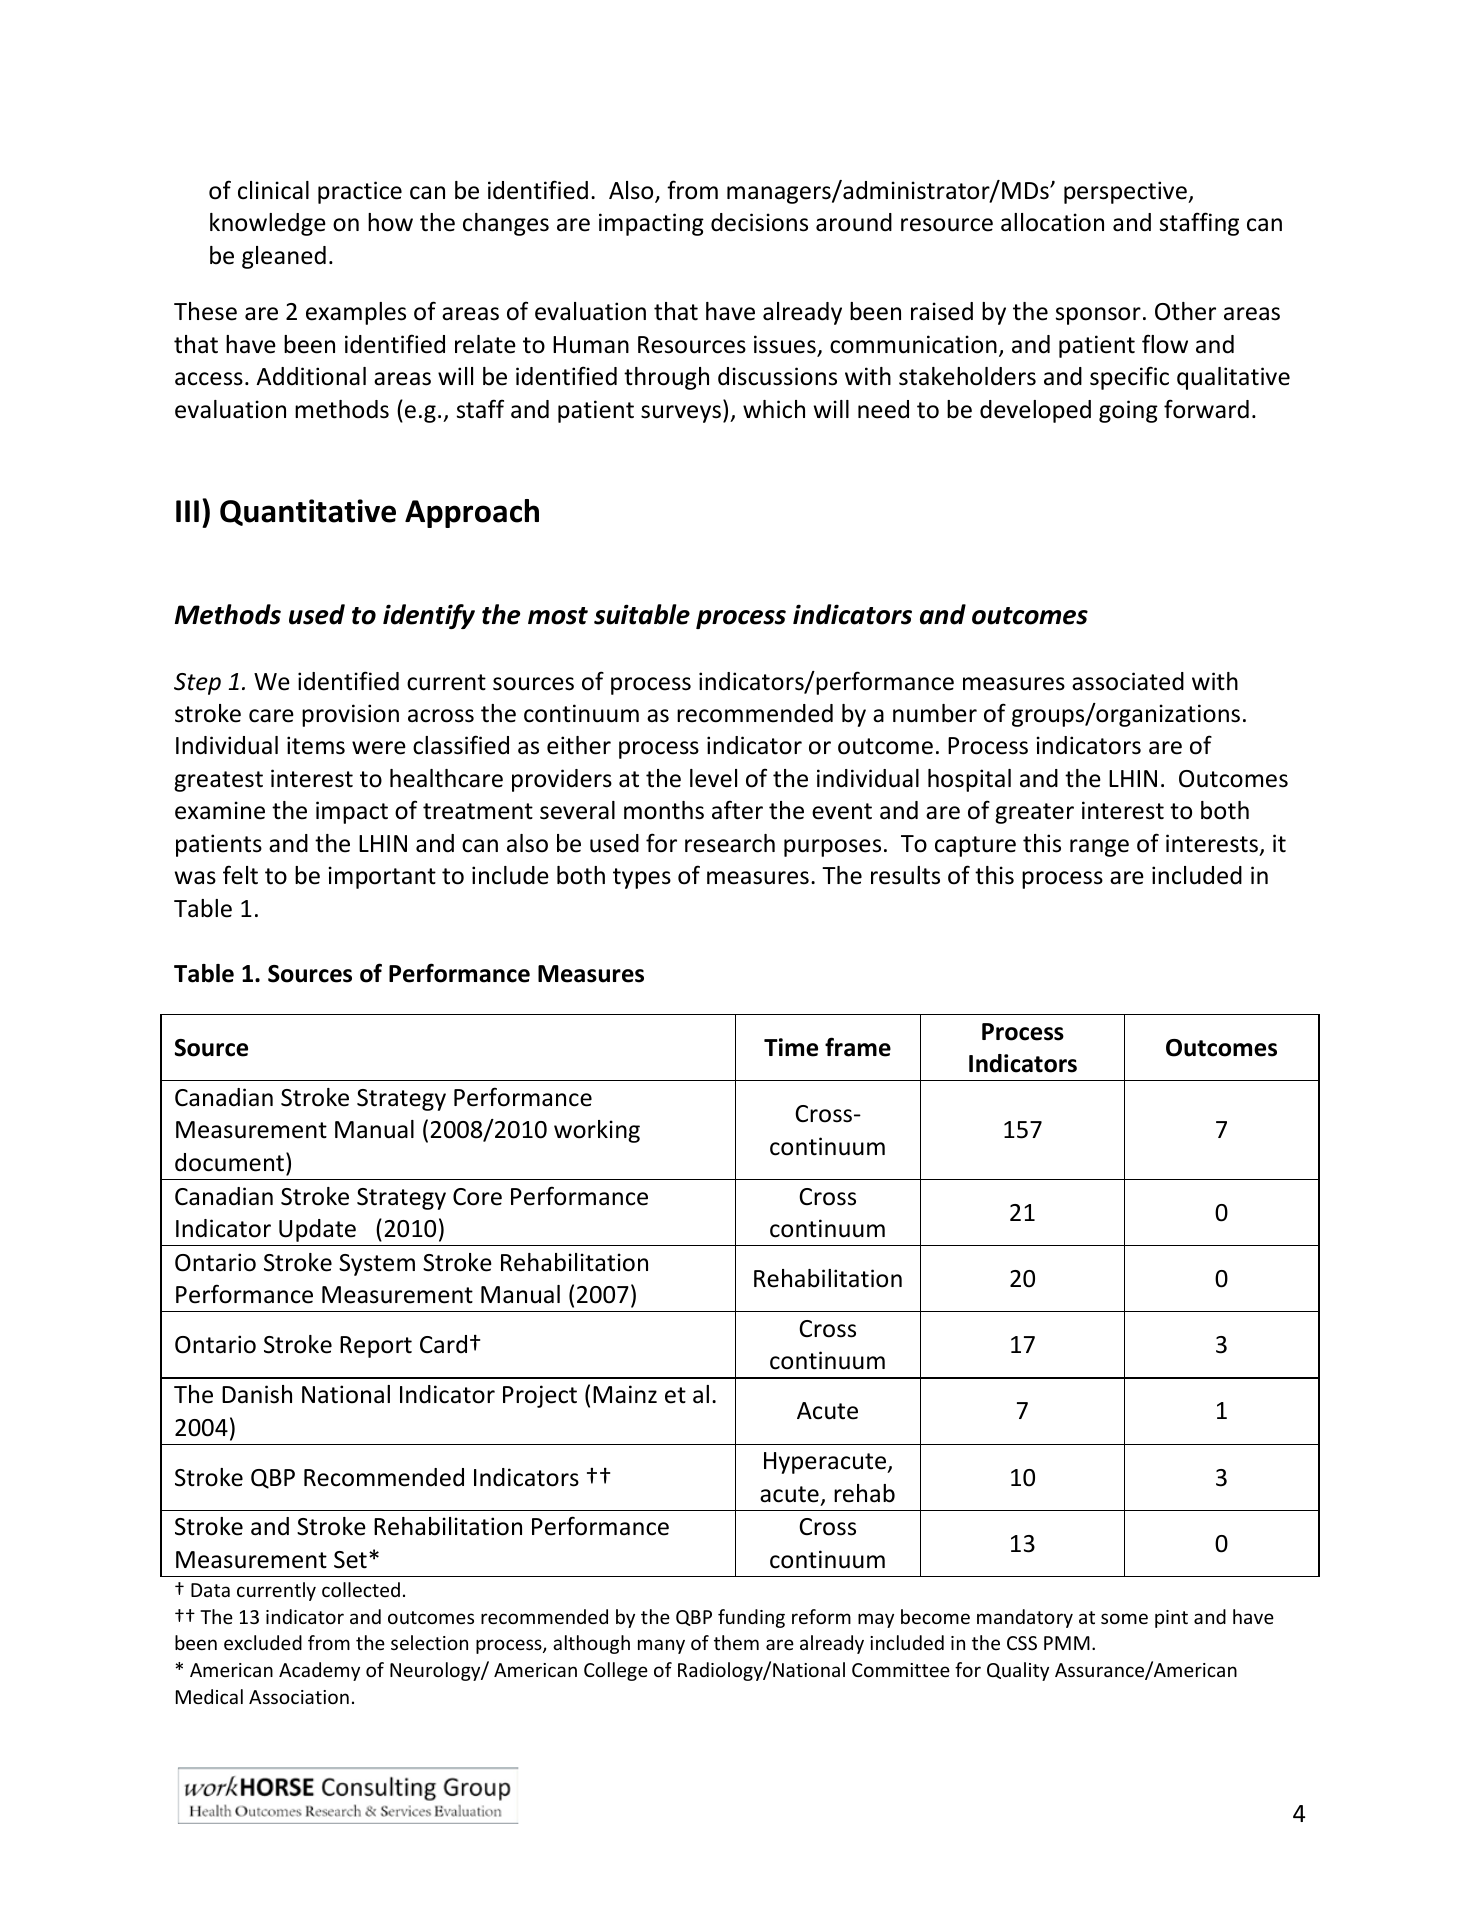 Image resolution: width=1480 pixels, height=1916 pixels. Describe the element at coordinates (1052, 222) in the document. I see `allocation` at that location.
